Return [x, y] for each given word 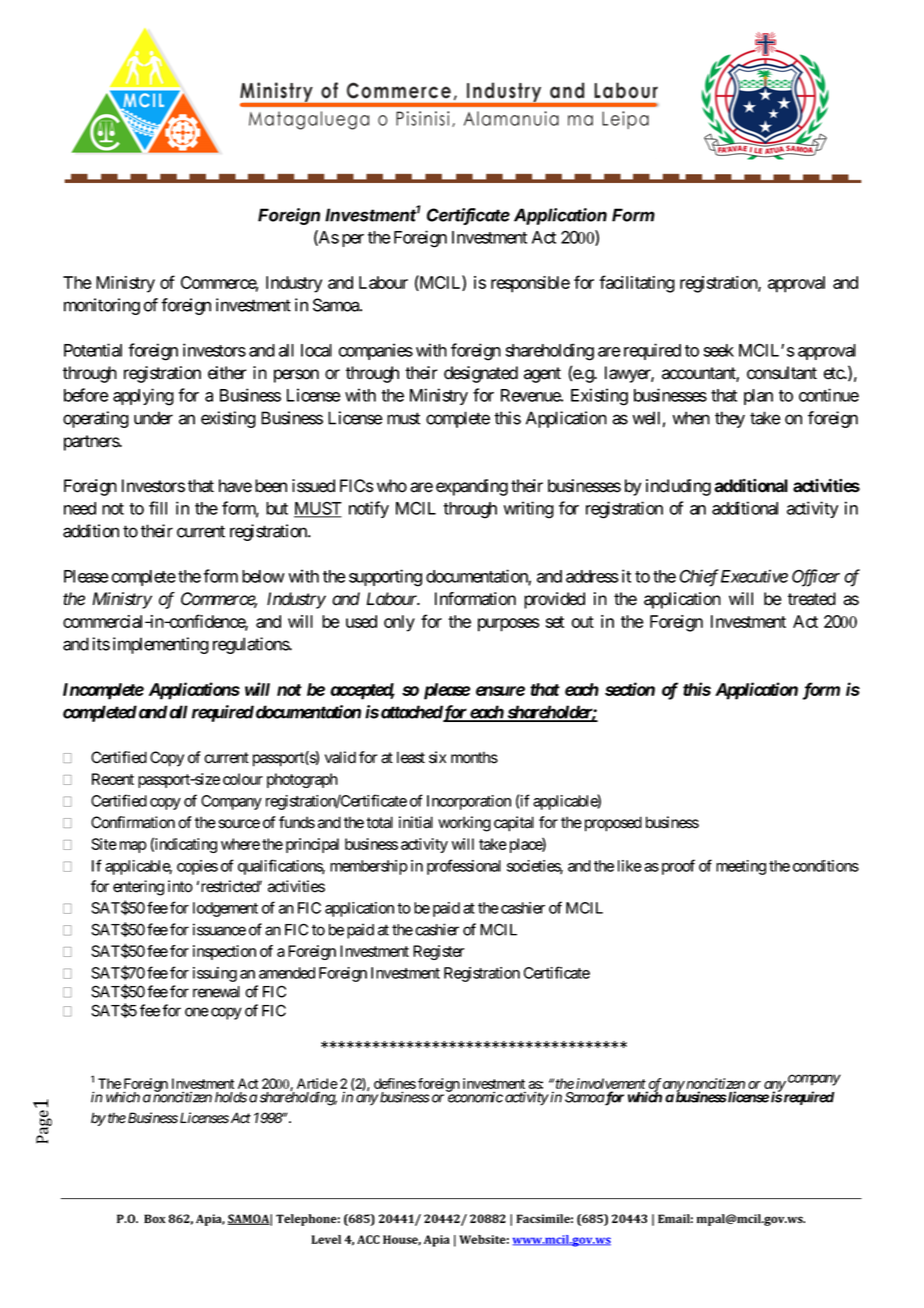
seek [719, 350]
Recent [113, 779]
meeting [741, 867]
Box [155, 1218]
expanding [472, 487]
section [630, 689]
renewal [216, 992]
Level [326, 1239]
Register [439, 952]
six [437, 757]
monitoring [102, 306]
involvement [611, 1085]
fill [158, 508]
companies [376, 351]
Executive [754, 576]
